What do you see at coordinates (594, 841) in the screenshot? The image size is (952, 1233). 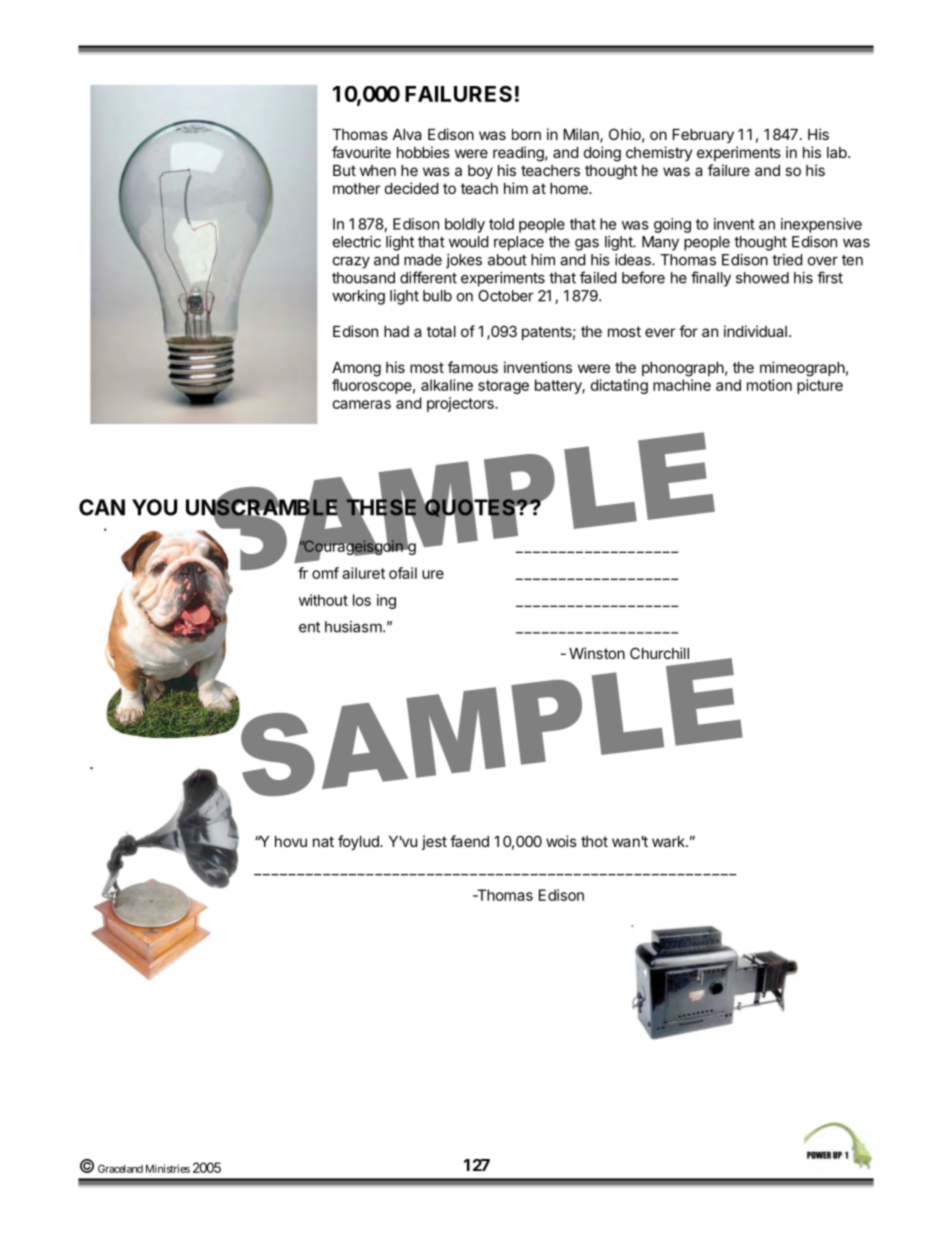 I see `thot` at bounding box center [594, 841].
